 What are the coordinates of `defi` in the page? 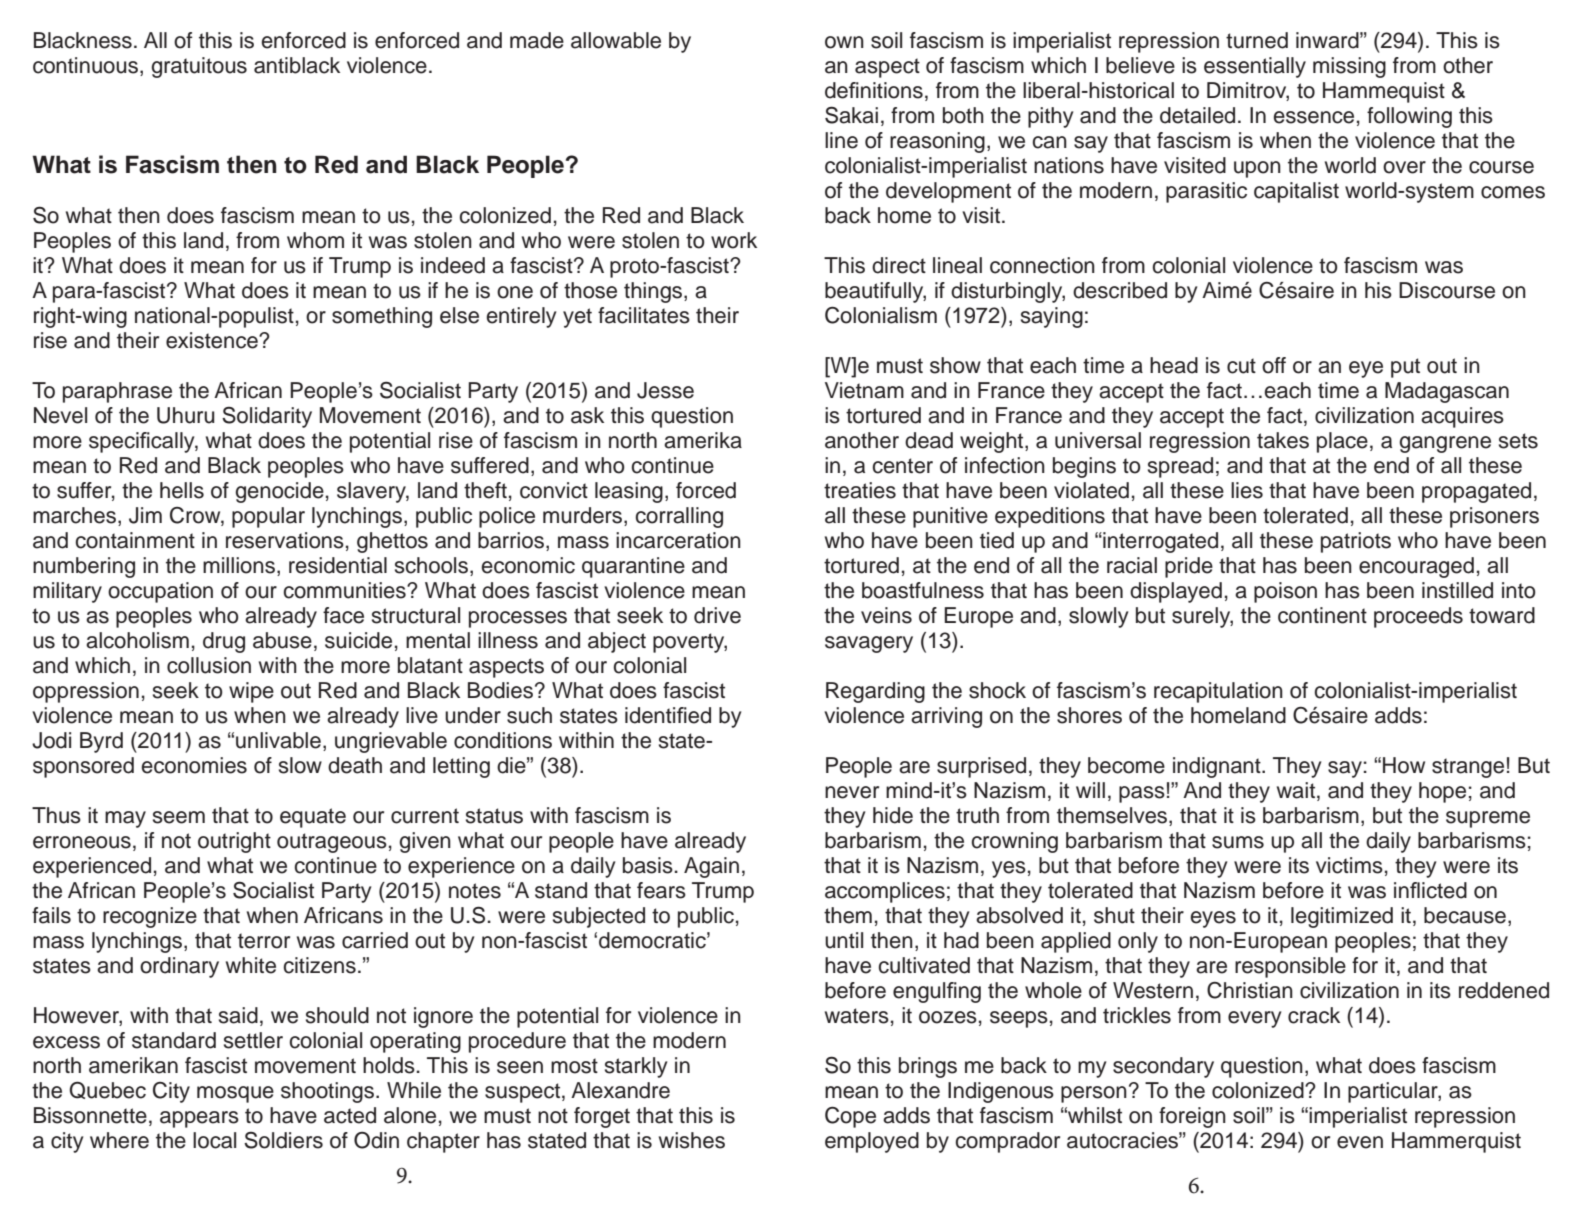 It's located at (842, 90).
